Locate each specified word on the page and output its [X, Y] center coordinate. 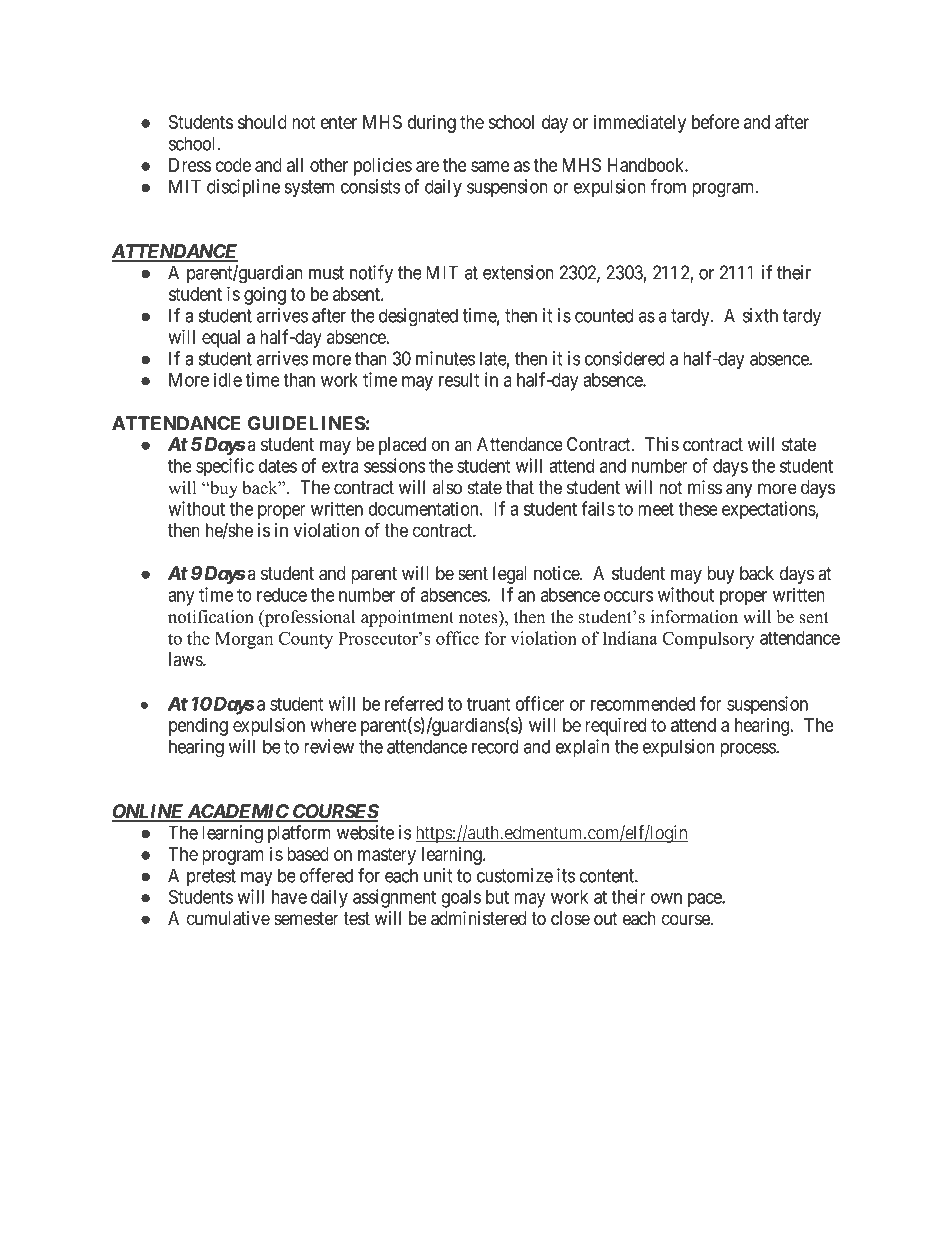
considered [625, 358]
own [666, 898]
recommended [643, 704]
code [233, 165]
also [447, 487]
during [431, 124]
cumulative [228, 918]
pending [198, 727]
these [698, 509]
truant [488, 704]
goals [461, 899]
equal [221, 339]
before [715, 121]
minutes [445, 358]
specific [225, 467]
